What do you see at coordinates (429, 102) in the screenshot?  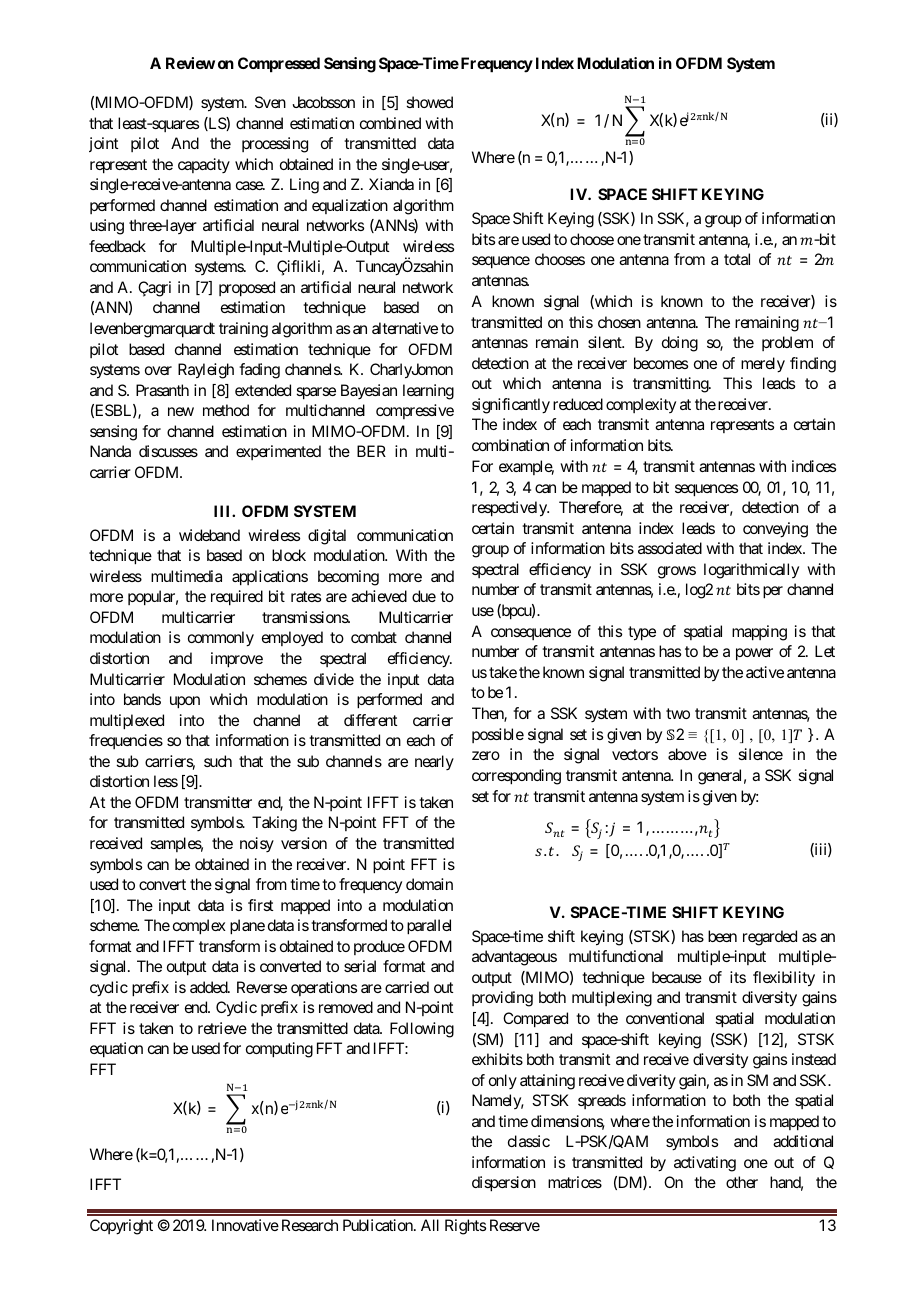 I see `showed` at bounding box center [429, 102].
